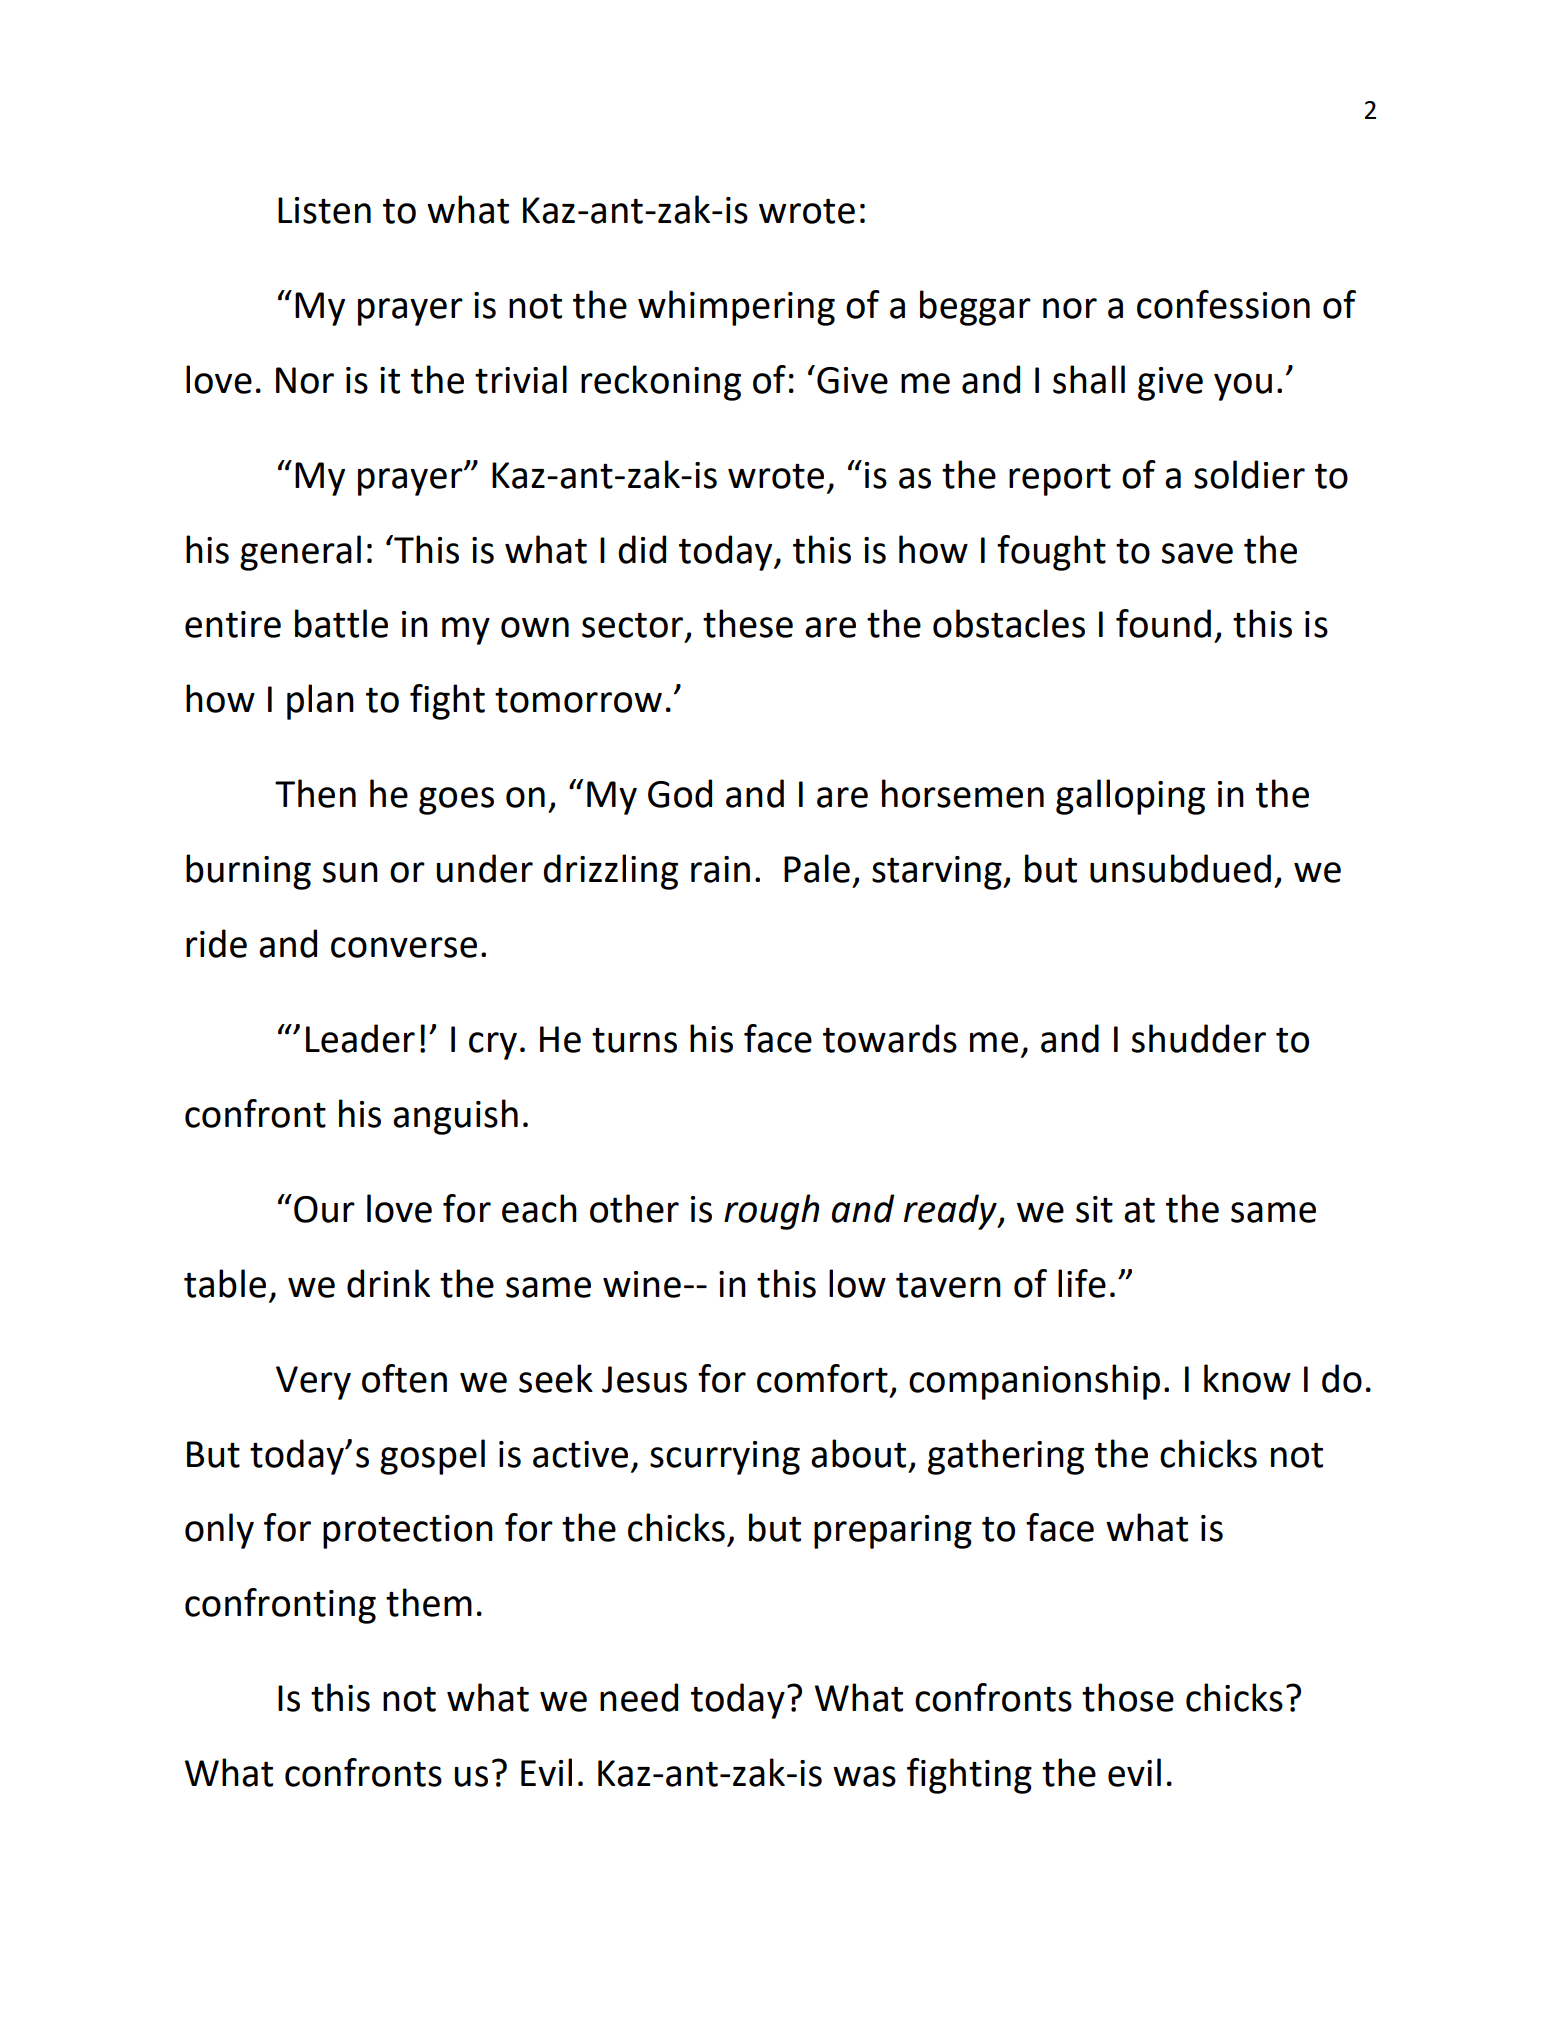  Describe the element at coordinates (1223, 304) in the document. I see `confession` at that location.
